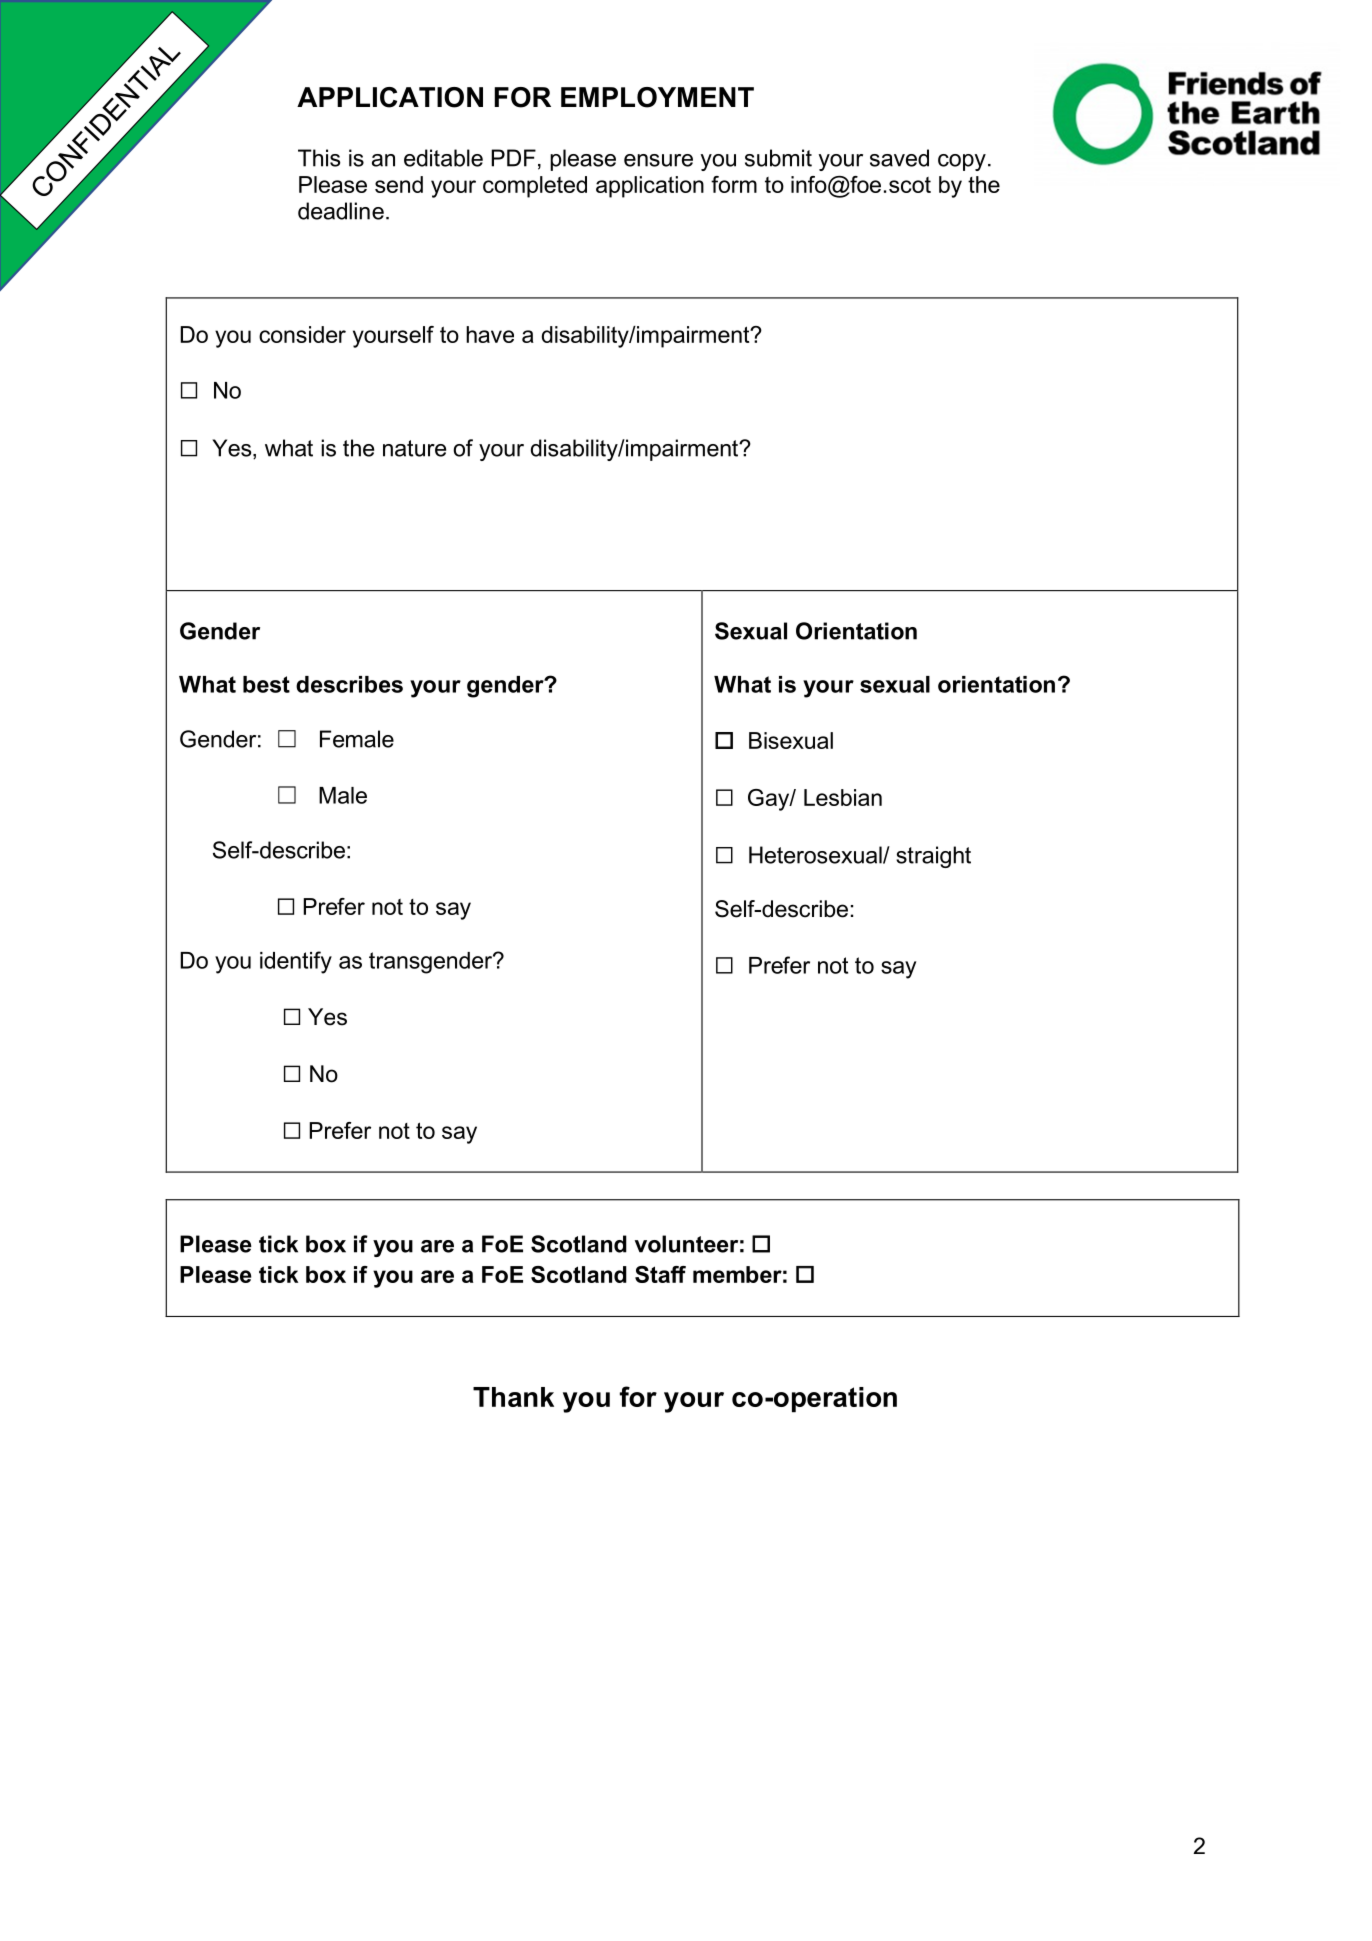  Describe the element at coordinates (302, 334) in the screenshot. I see `consider` at that location.
